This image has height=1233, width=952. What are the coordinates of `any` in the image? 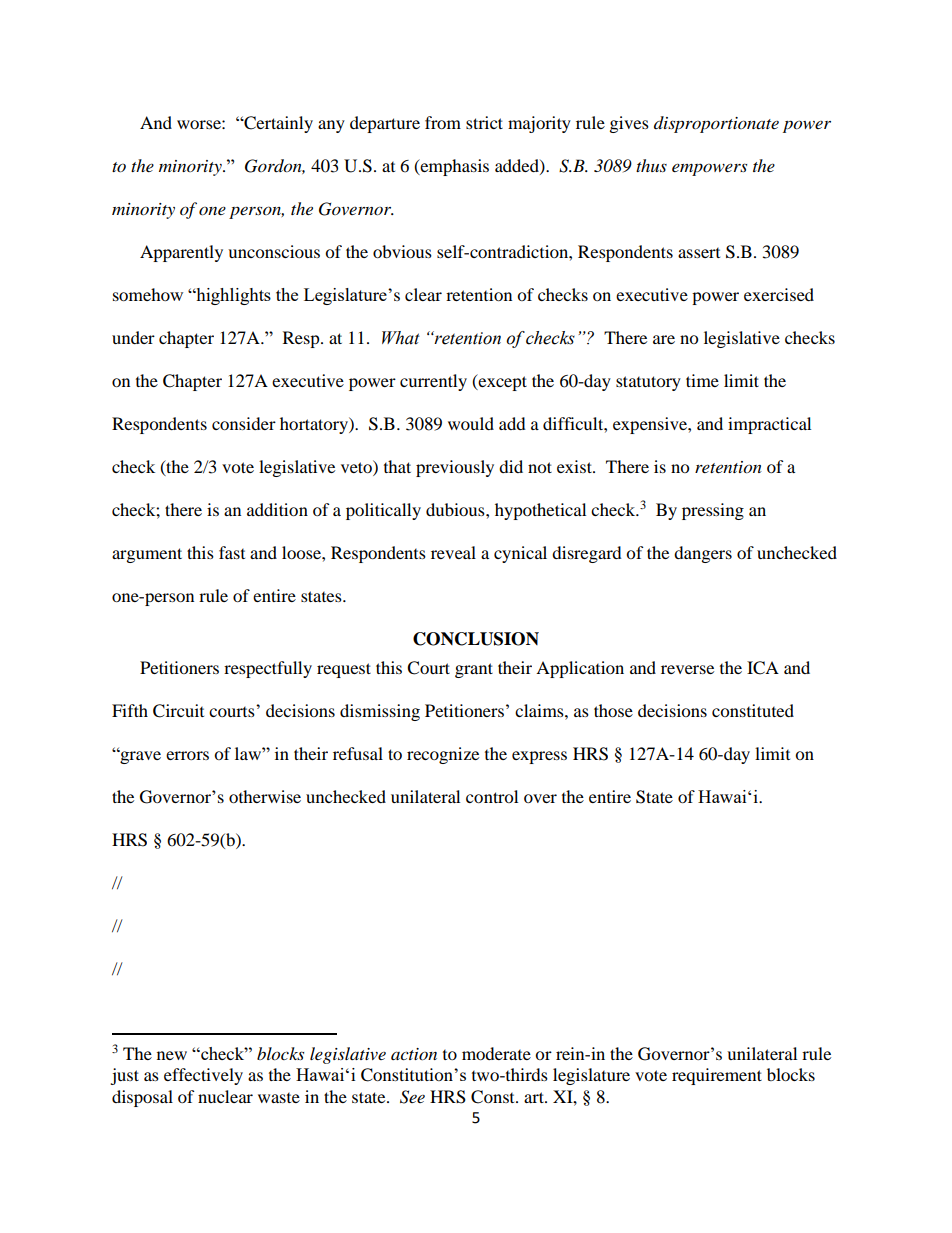 It's located at (331, 126).
